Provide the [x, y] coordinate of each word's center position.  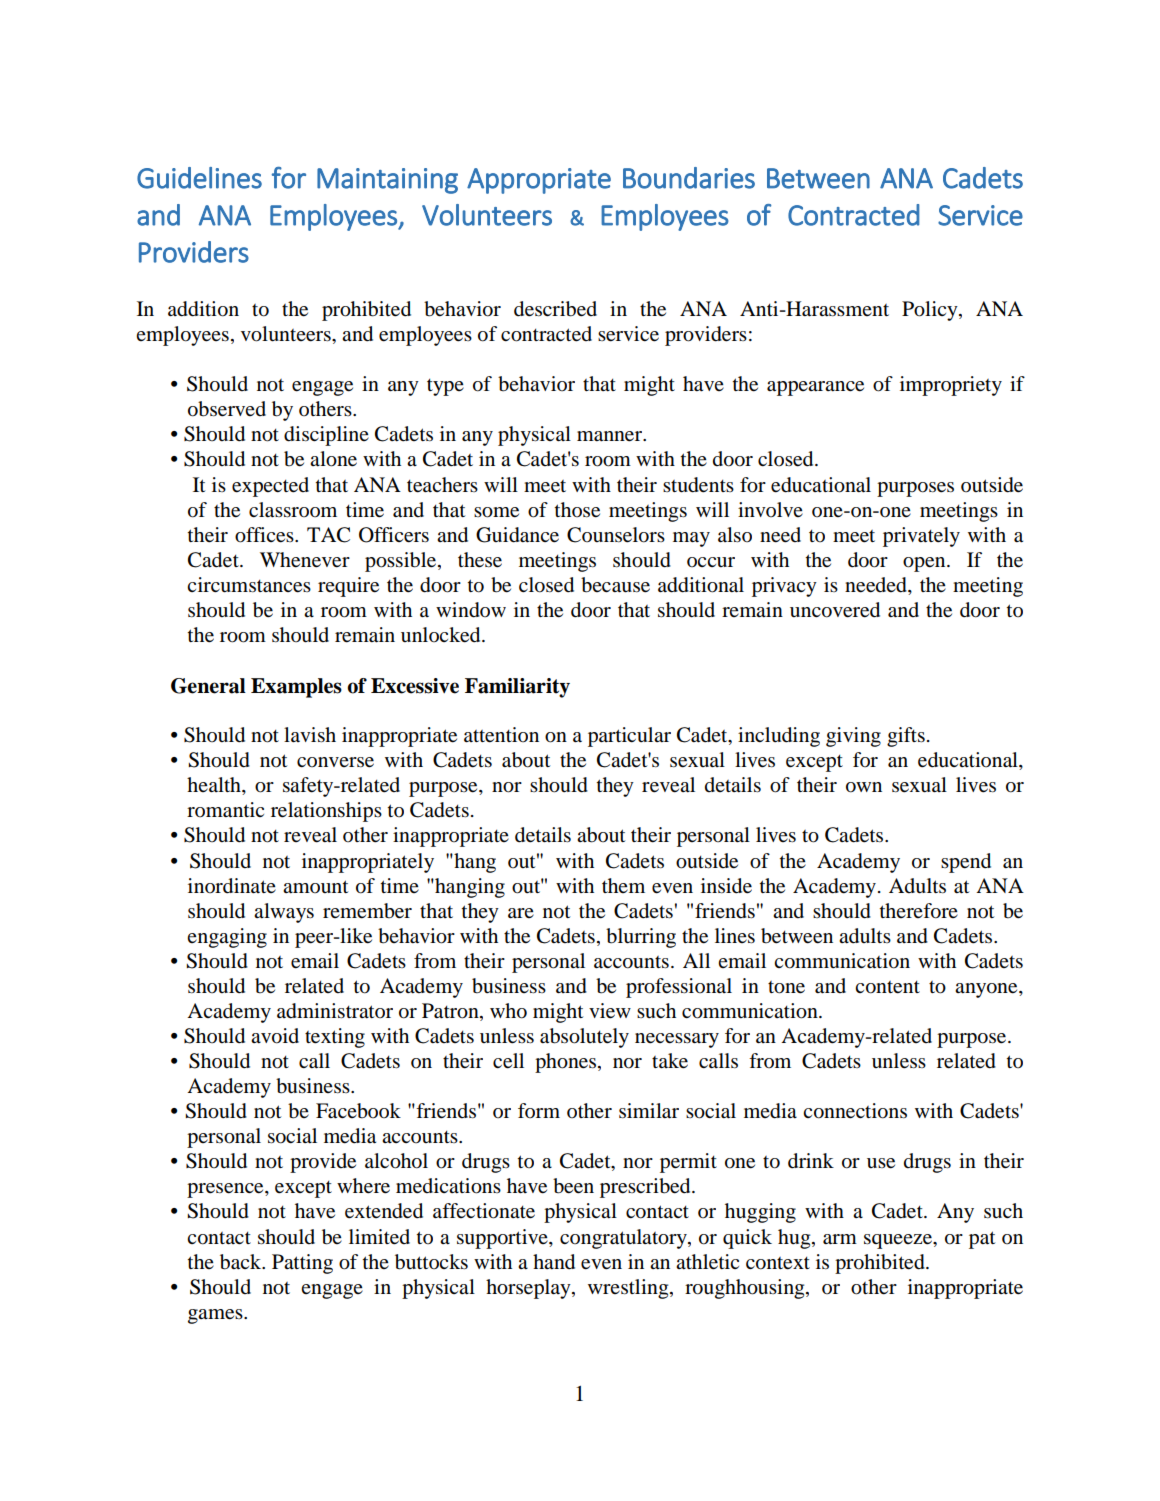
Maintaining [387, 181]
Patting [302, 1264]
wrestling [629, 1289]
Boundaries [689, 178]
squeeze [899, 1241]
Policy [931, 311]
